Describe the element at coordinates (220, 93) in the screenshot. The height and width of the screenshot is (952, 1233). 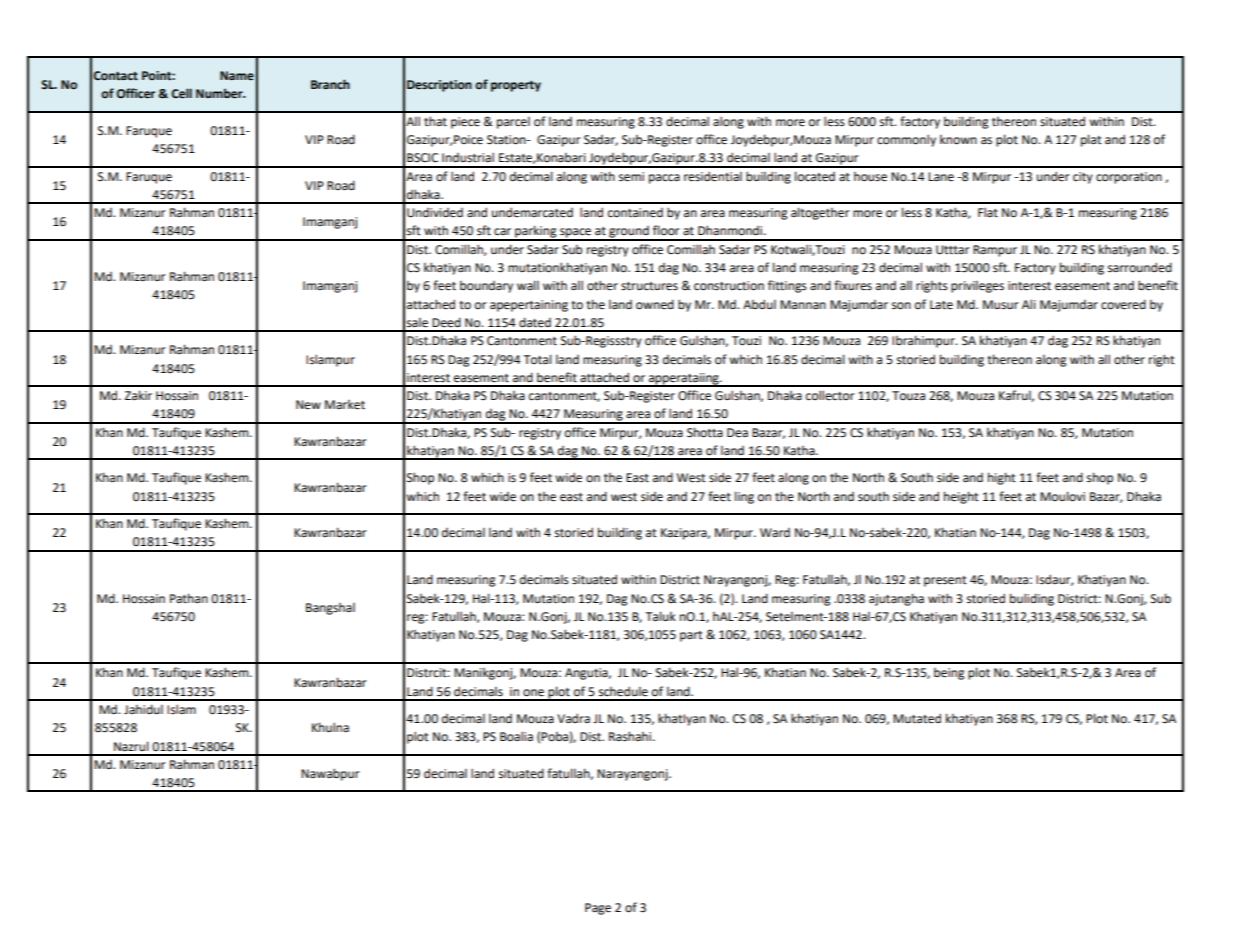
I see `Number` at that location.
